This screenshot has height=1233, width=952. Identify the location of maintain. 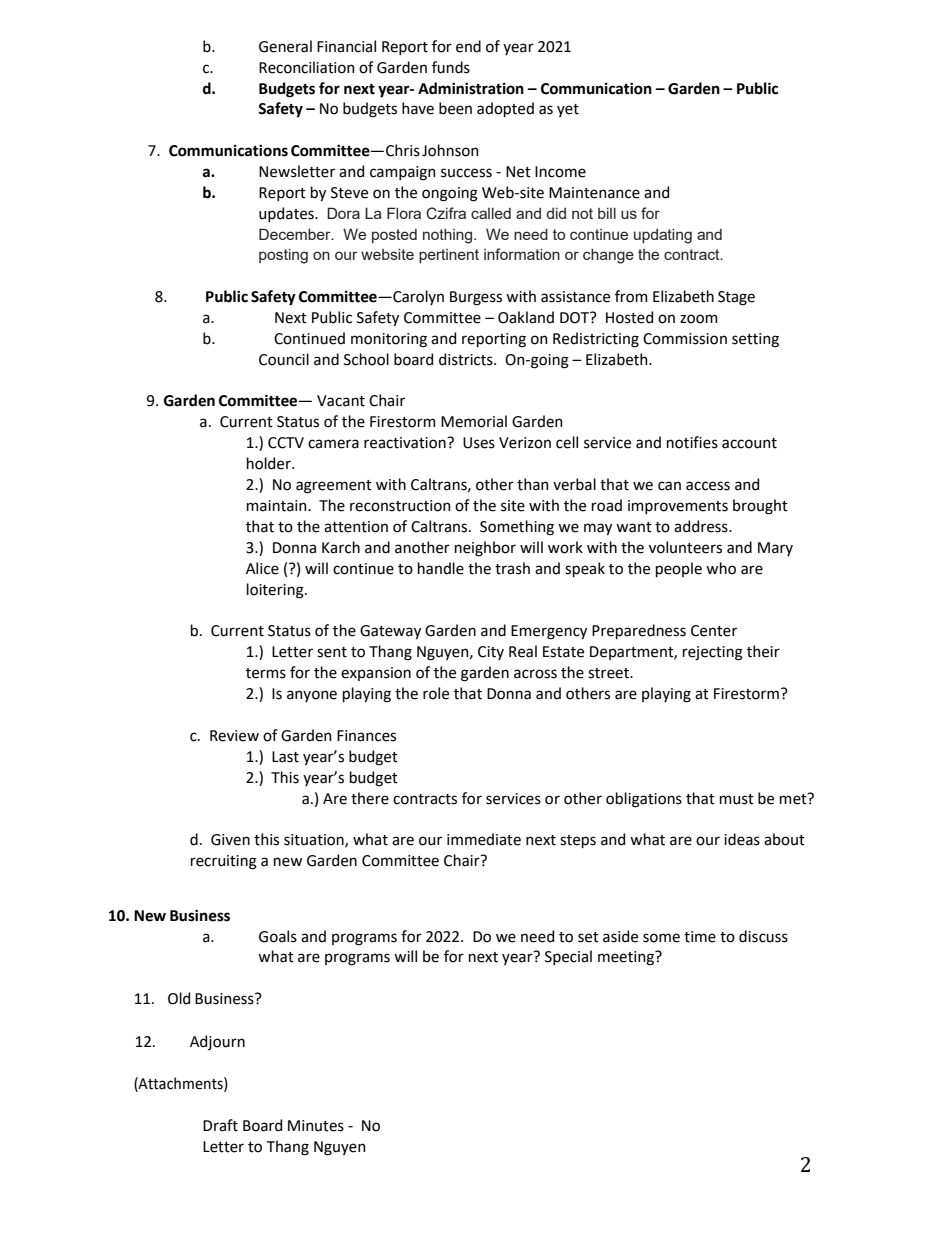
(278, 506).
